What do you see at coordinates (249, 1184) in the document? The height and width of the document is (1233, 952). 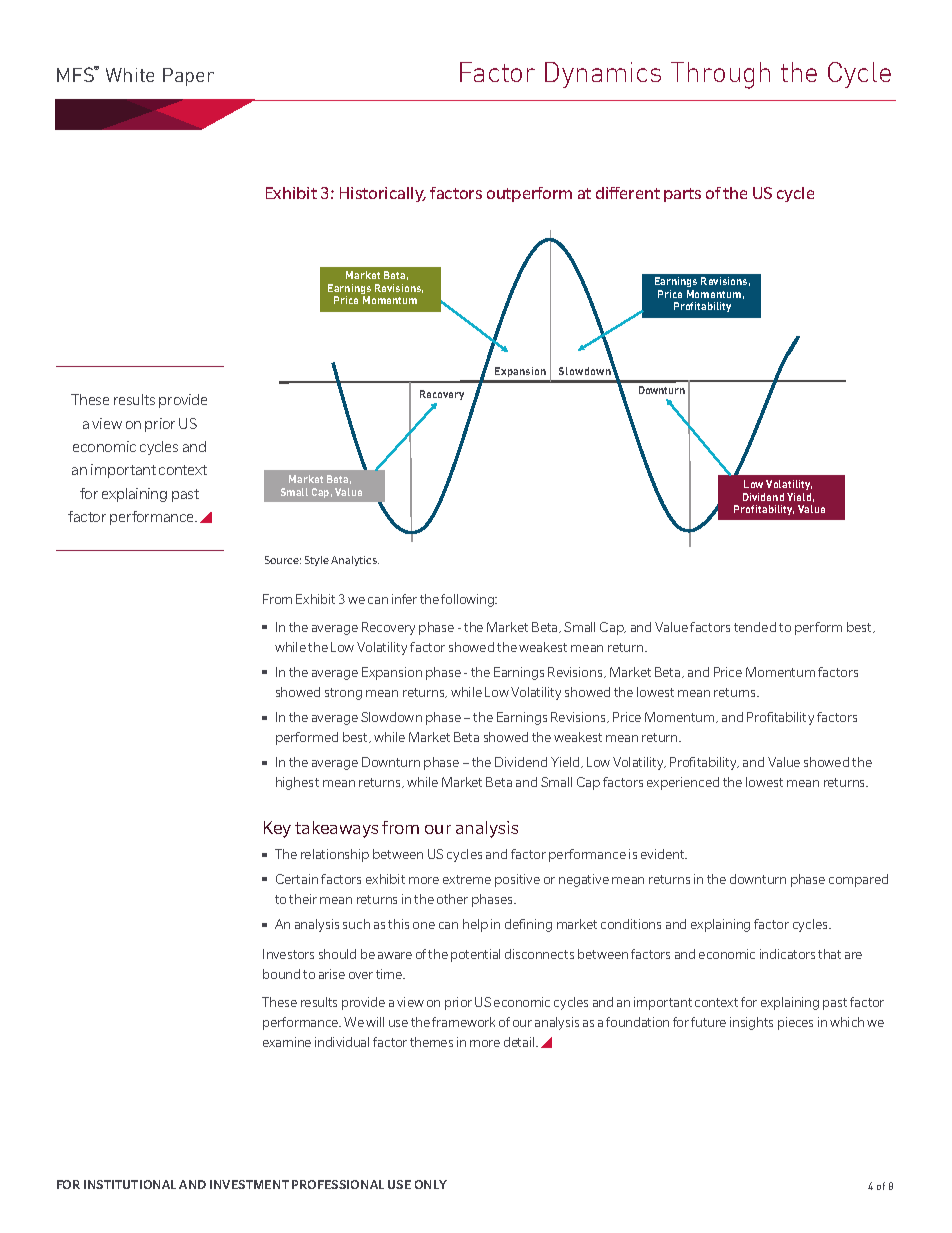 I see `INVESTMENT` at bounding box center [249, 1184].
